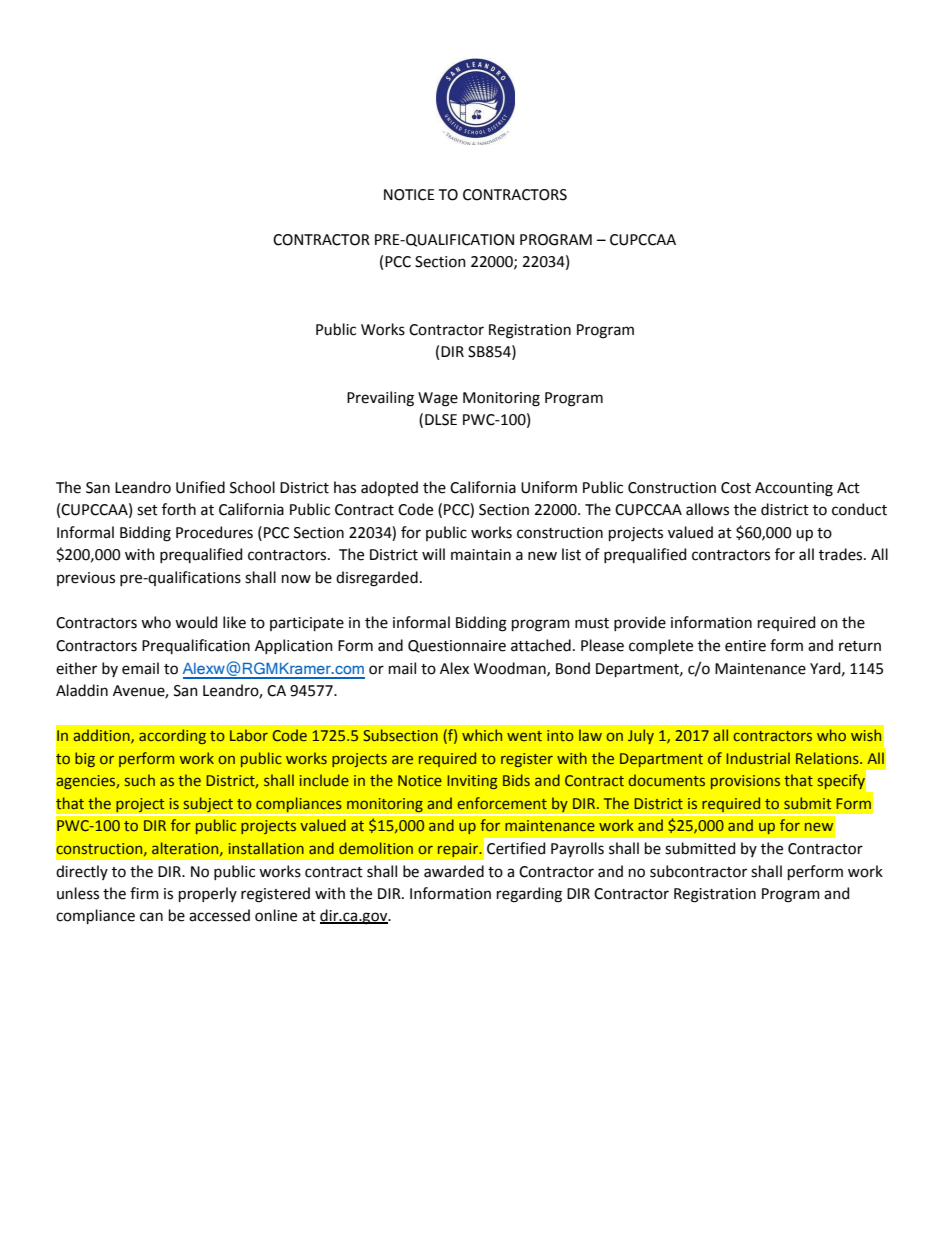 This page has width=952, height=1233. I want to click on entire, so click(745, 646).
